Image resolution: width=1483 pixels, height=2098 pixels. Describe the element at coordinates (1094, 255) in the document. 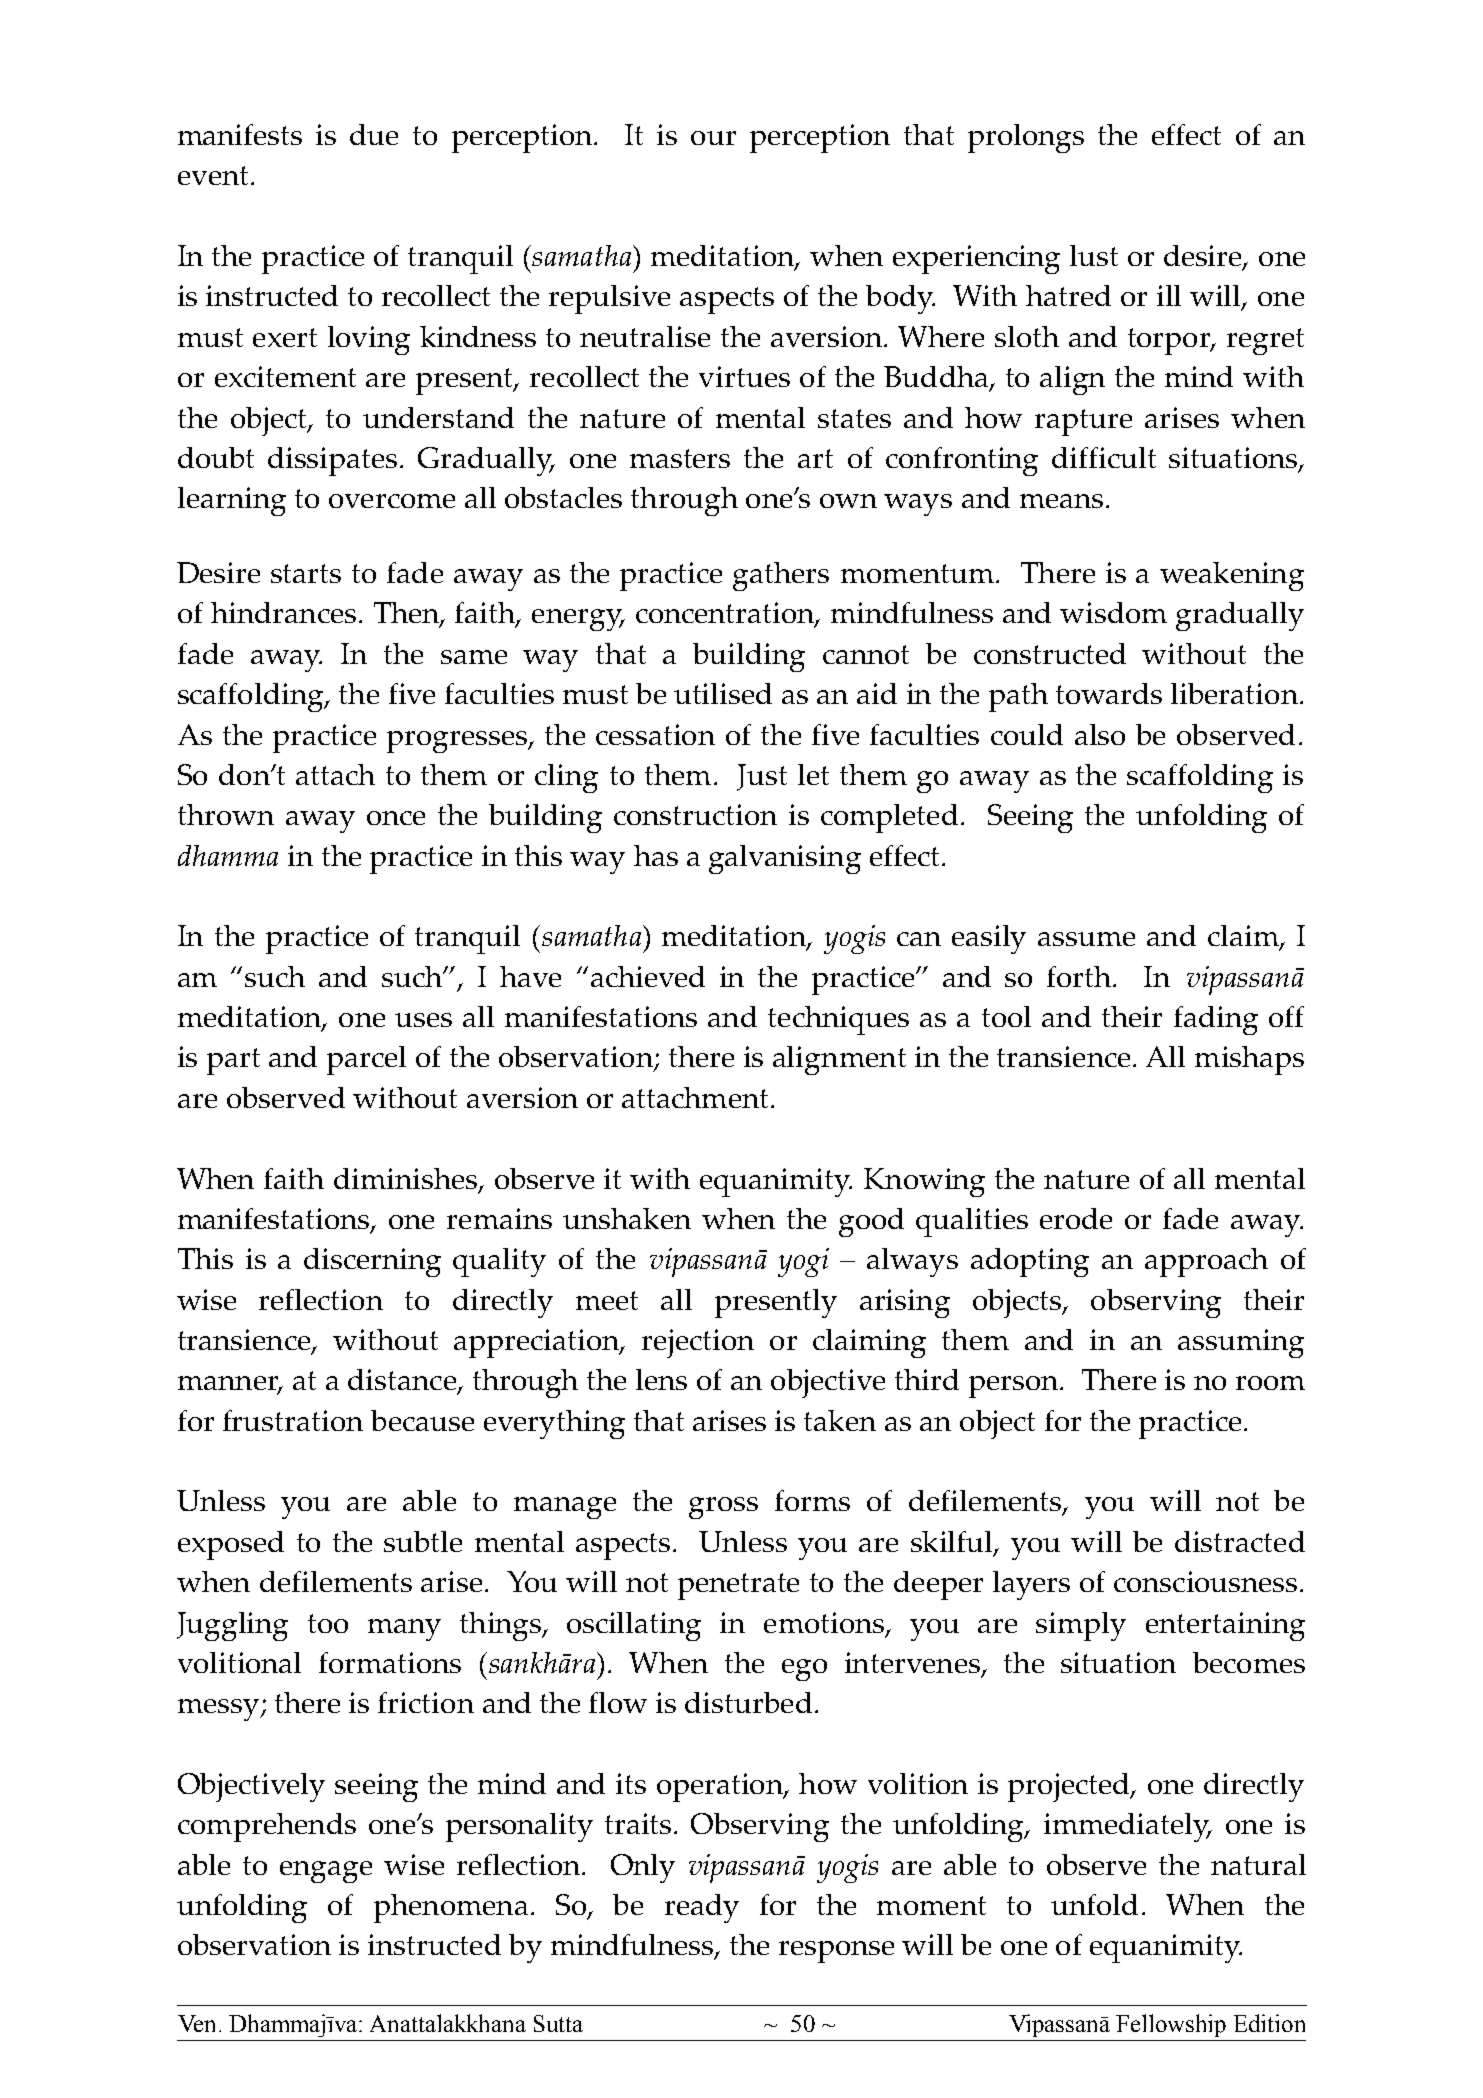

I see `lust` at that location.
